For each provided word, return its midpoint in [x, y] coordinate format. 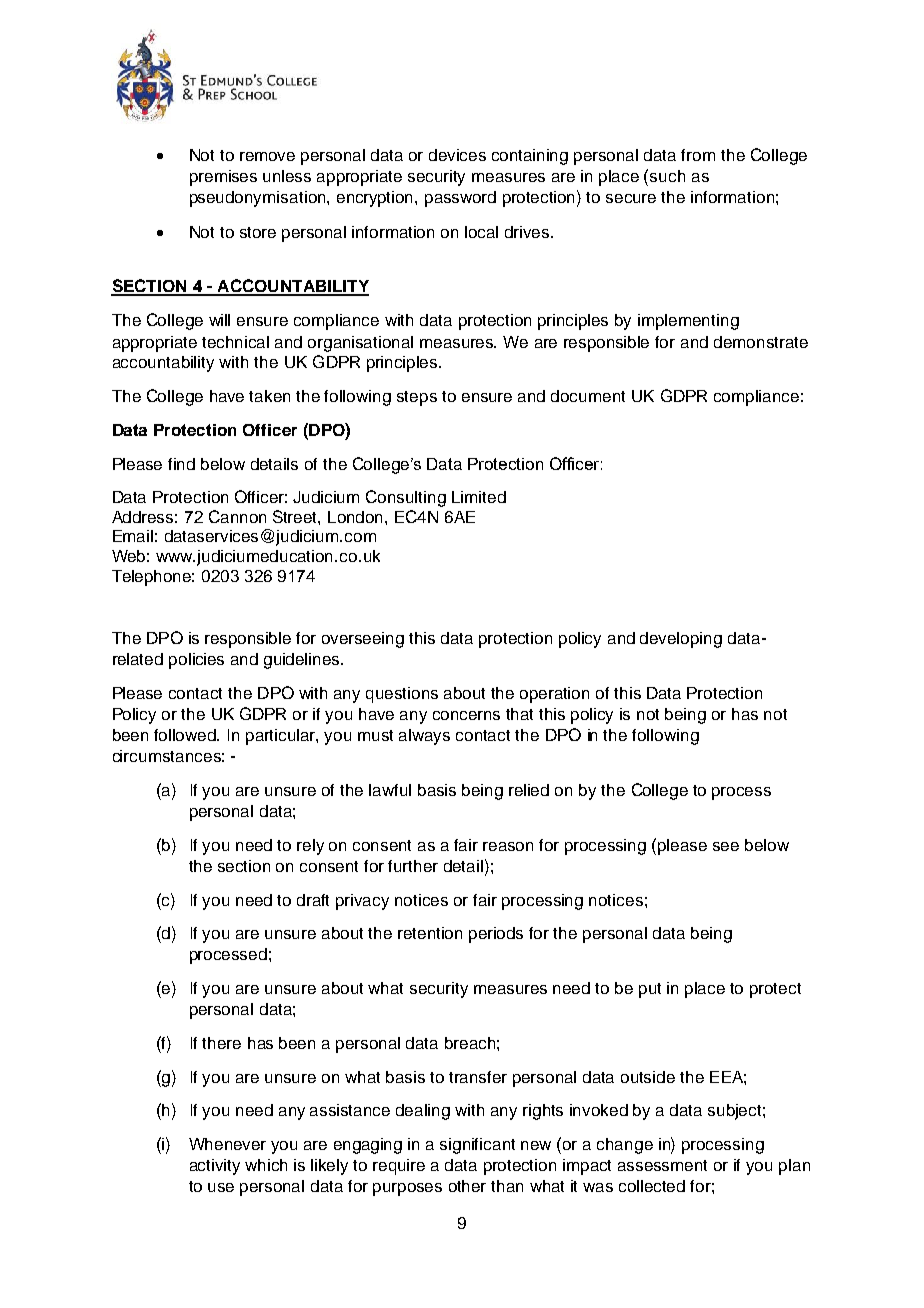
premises [223, 178]
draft [313, 900]
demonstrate [761, 342]
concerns [466, 715]
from [698, 155]
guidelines [303, 661]
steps [417, 398]
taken [269, 396]
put [650, 990]
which [266, 1165]
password [460, 199]
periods [496, 935]
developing [681, 640]
